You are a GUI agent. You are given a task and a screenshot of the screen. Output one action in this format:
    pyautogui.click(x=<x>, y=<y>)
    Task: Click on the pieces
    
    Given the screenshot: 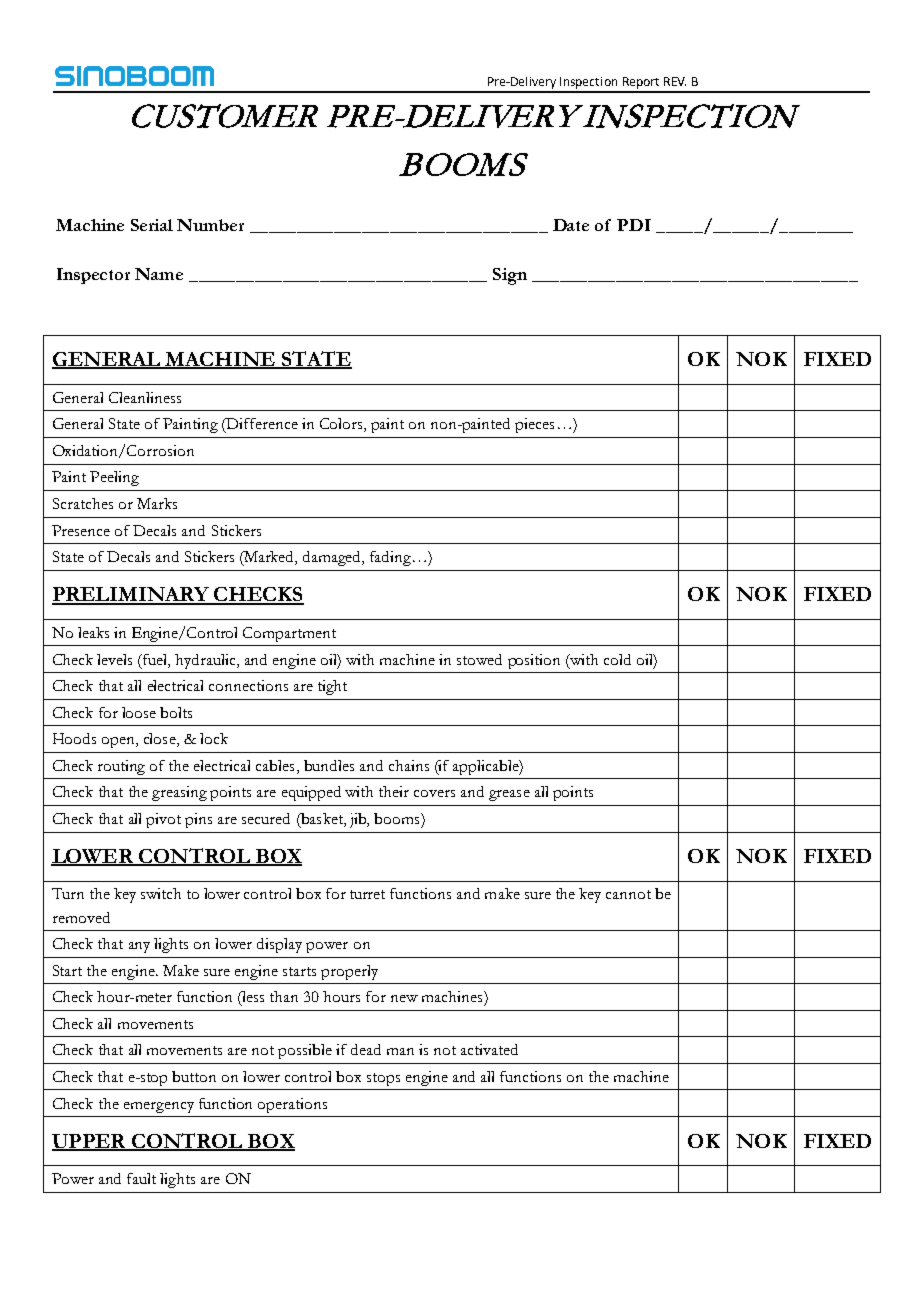 What is the action you would take?
    pyautogui.click(x=534, y=425)
